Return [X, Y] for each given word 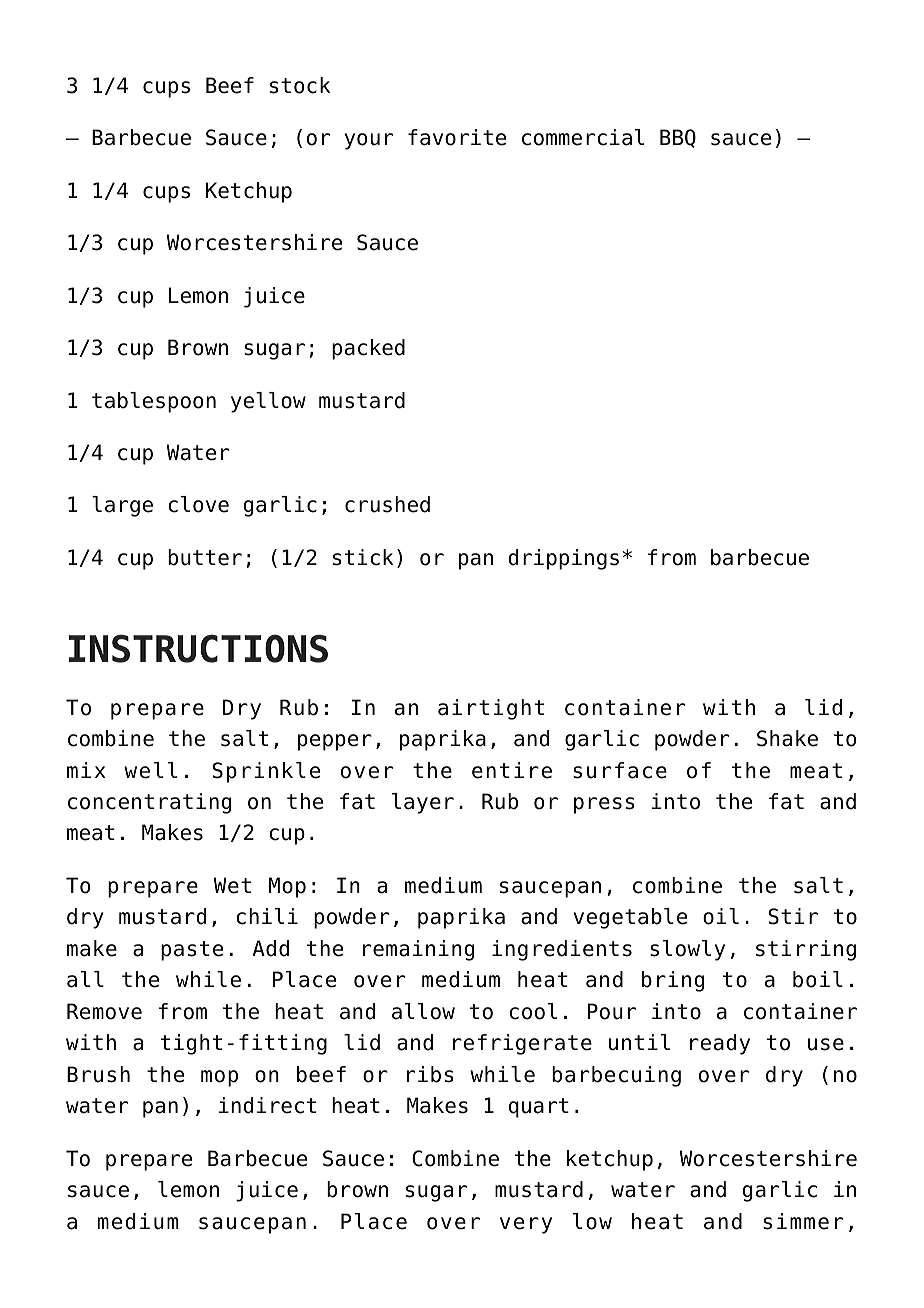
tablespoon [154, 402]
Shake [787, 738]
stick [363, 557]
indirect [267, 1105]
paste [192, 951]
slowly [687, 950]
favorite [457, 137]
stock [300, 85]
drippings [563, 559]
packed [368, 349]
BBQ [678, 138]
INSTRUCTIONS [198, 648]
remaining [418, 950]
